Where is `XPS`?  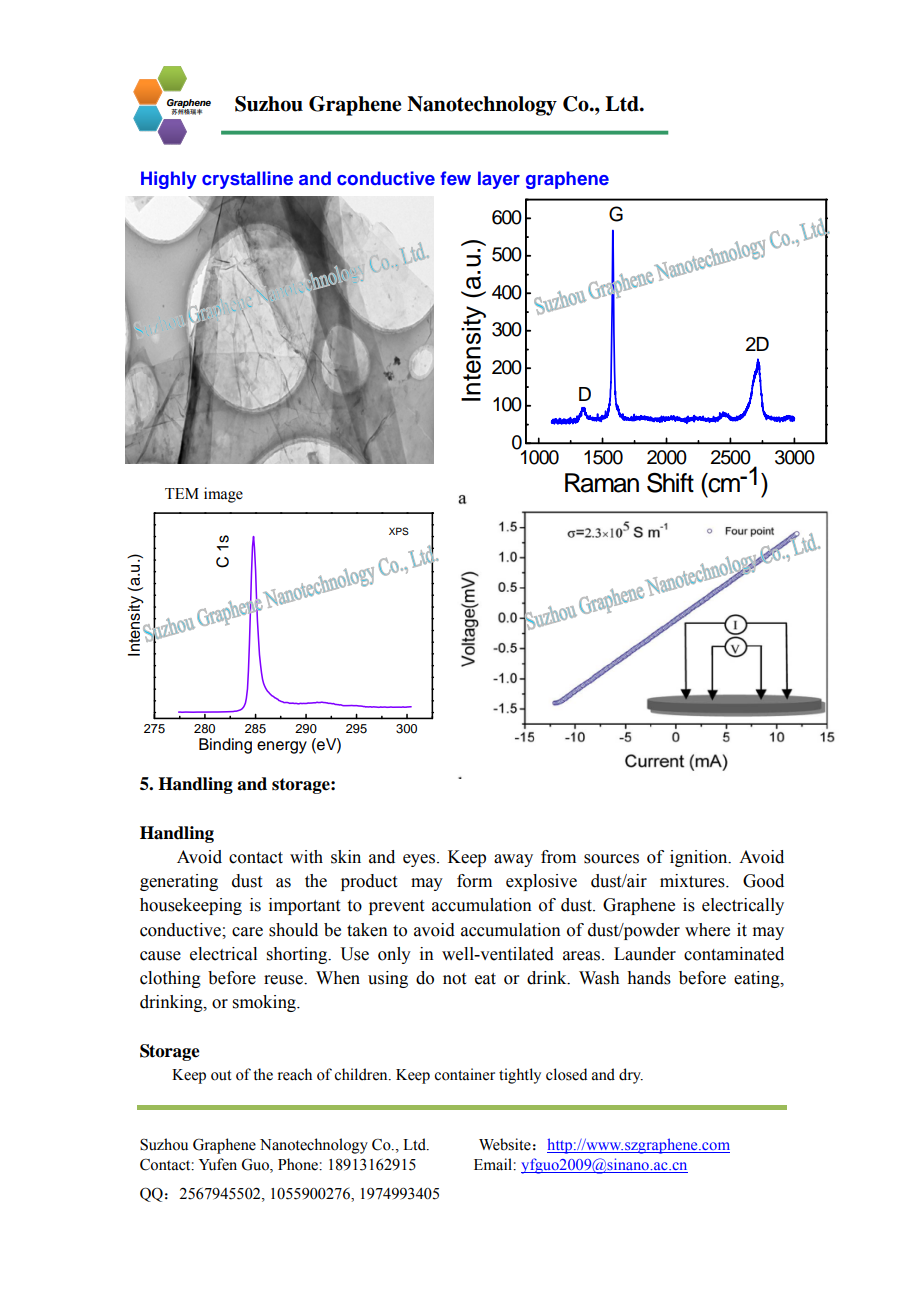
XPS is located at coordinates (399, 531).
